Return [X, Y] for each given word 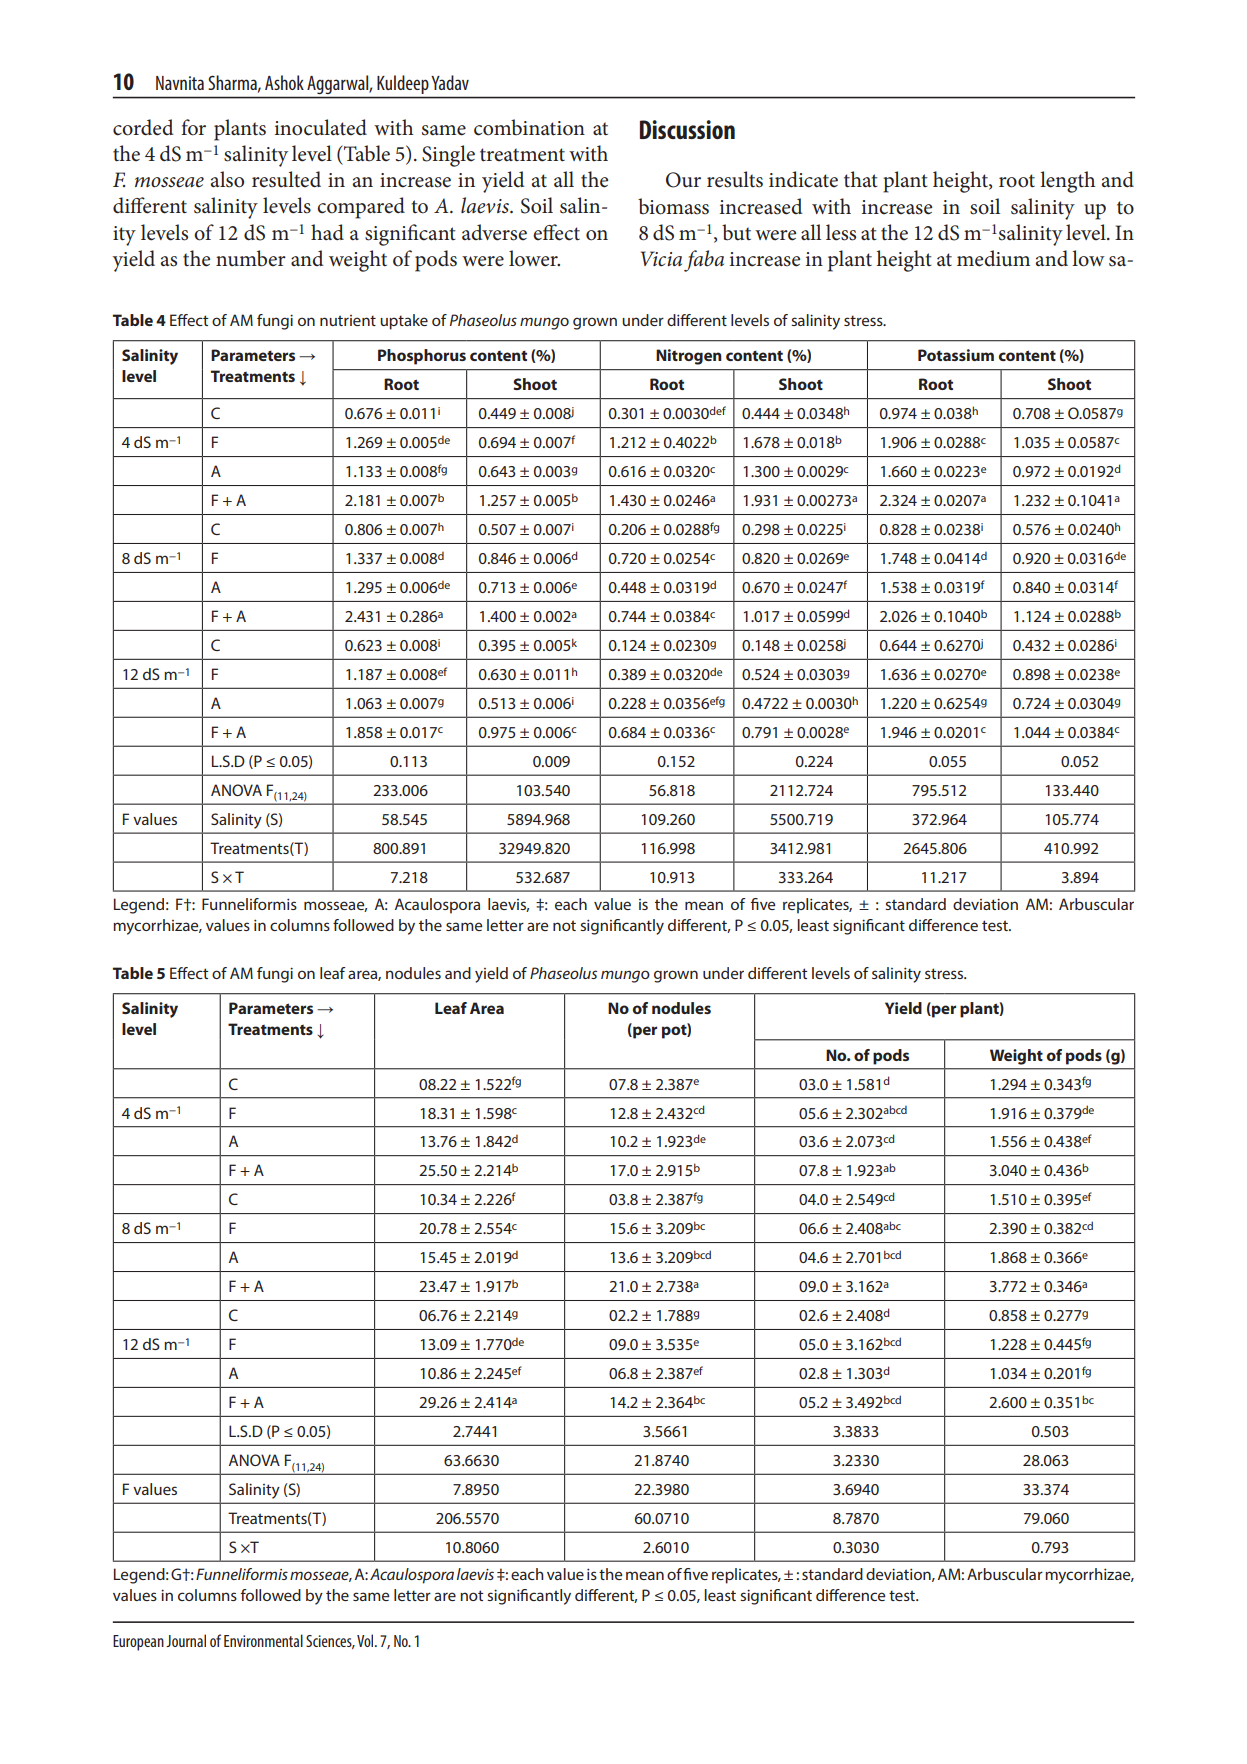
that [861, 179]
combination [529, 127]
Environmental [263, 1640]
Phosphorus [422, 357]
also [227, 179]
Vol [366, 1640]
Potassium [956, 355]
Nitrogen [689, 357]
